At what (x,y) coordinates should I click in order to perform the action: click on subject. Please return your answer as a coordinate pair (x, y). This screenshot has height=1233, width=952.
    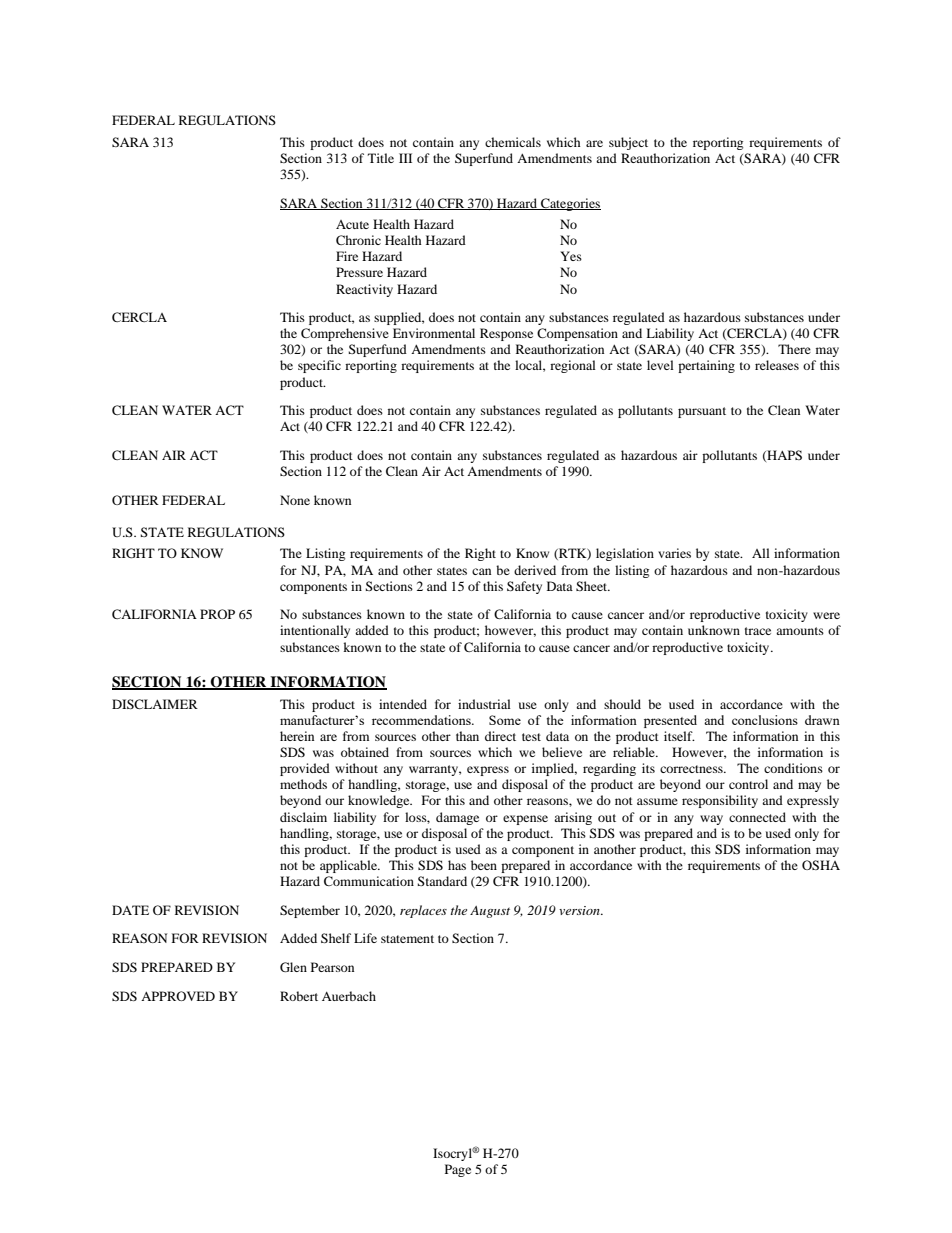
    Looking at the image, I should click on (628, 143).
